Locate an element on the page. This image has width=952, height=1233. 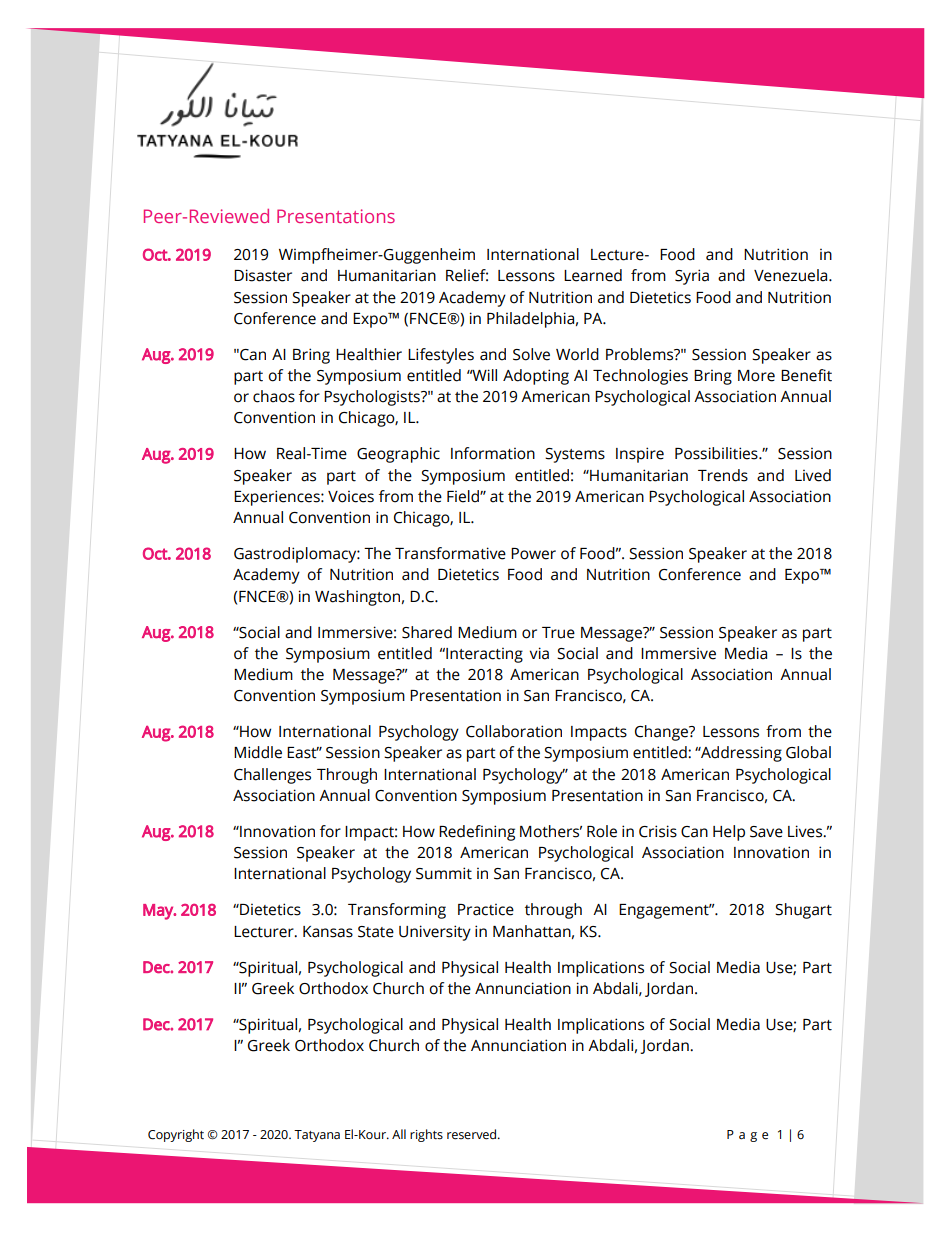
Trends is located at coordinates (723, 475).
